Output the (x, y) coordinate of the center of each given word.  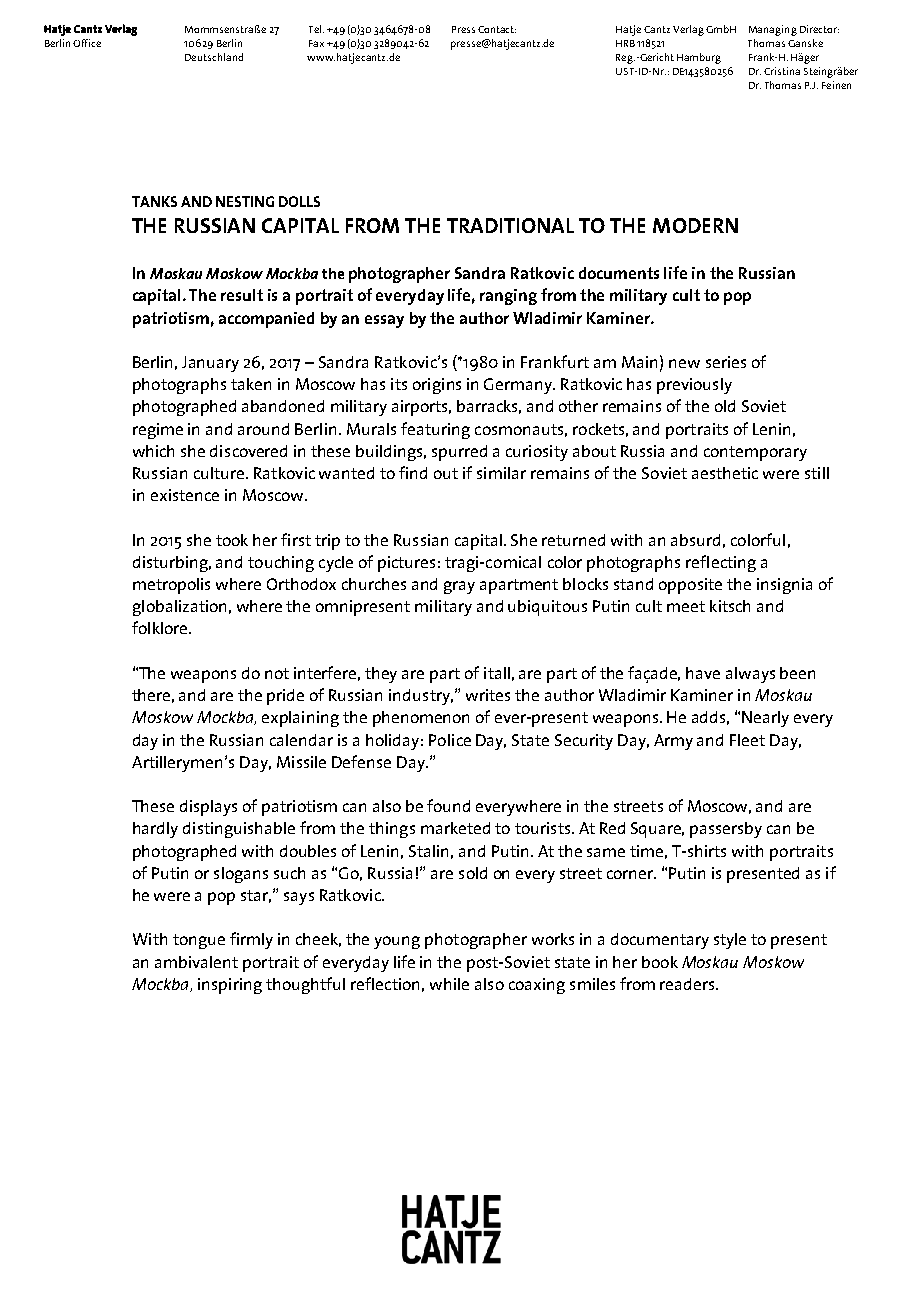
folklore (161, 627)
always (750, 675)
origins (437, 386)
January (210, 364)
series (726, 362)
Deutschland (214, 57)
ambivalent (196, 962)
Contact (497, 29)
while (449, 984)
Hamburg (699, 58)
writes (488, 695)
